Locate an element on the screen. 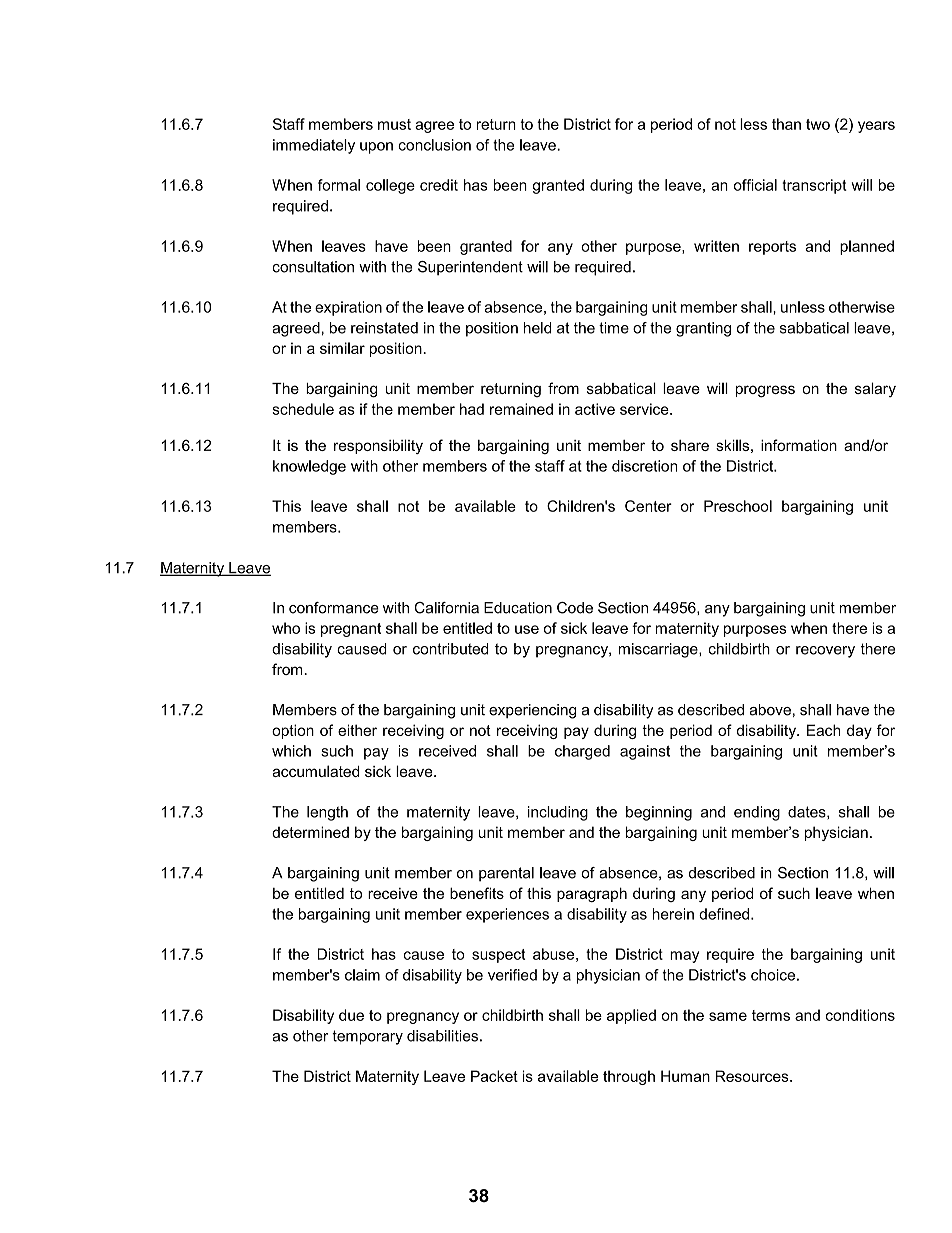 Image resolution: width=952 pixels, height=1233 pixels. Code is located at coordinates (575, 608).
